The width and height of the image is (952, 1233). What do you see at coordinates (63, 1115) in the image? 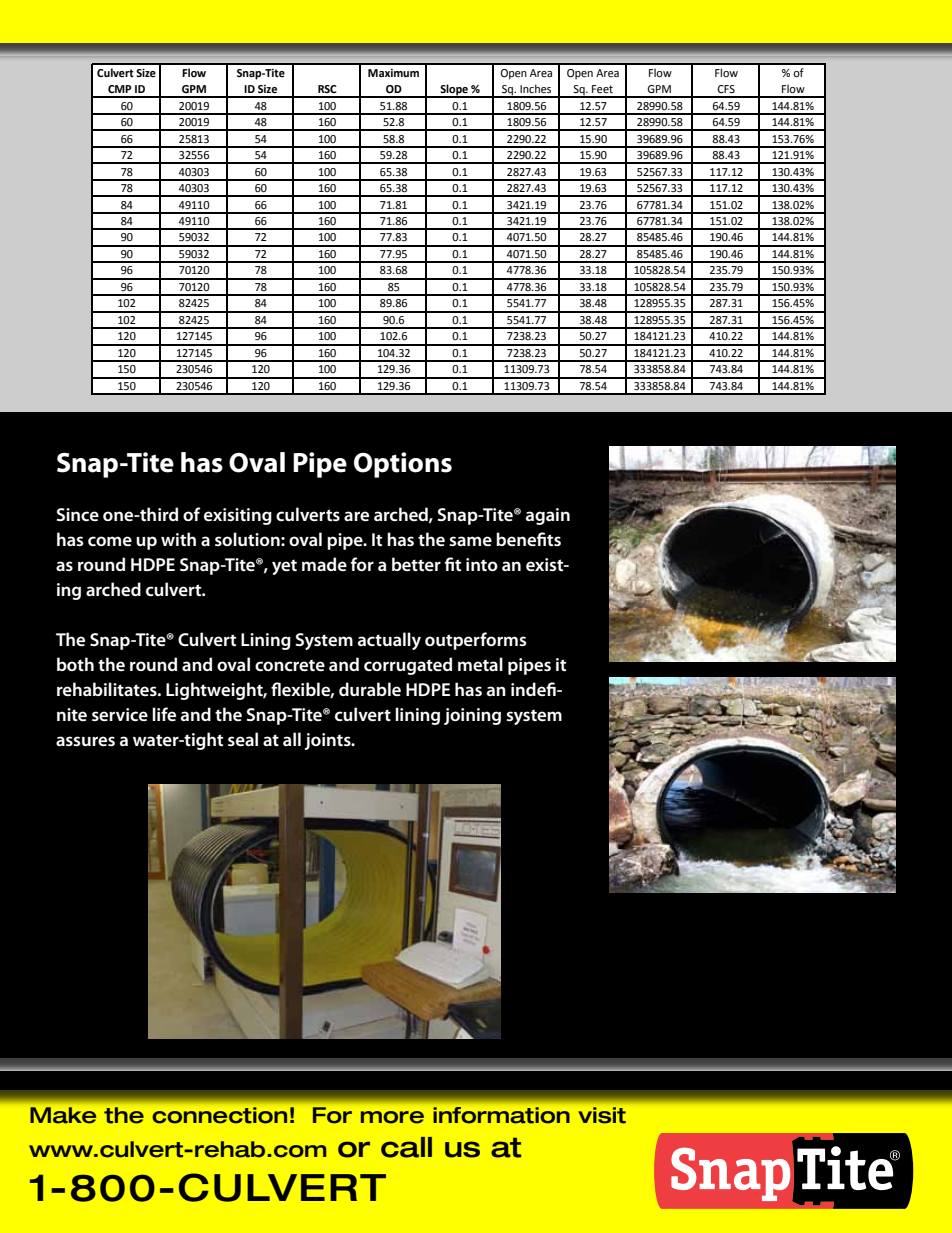
I see `Make` at bounding box center [63, 1115].
